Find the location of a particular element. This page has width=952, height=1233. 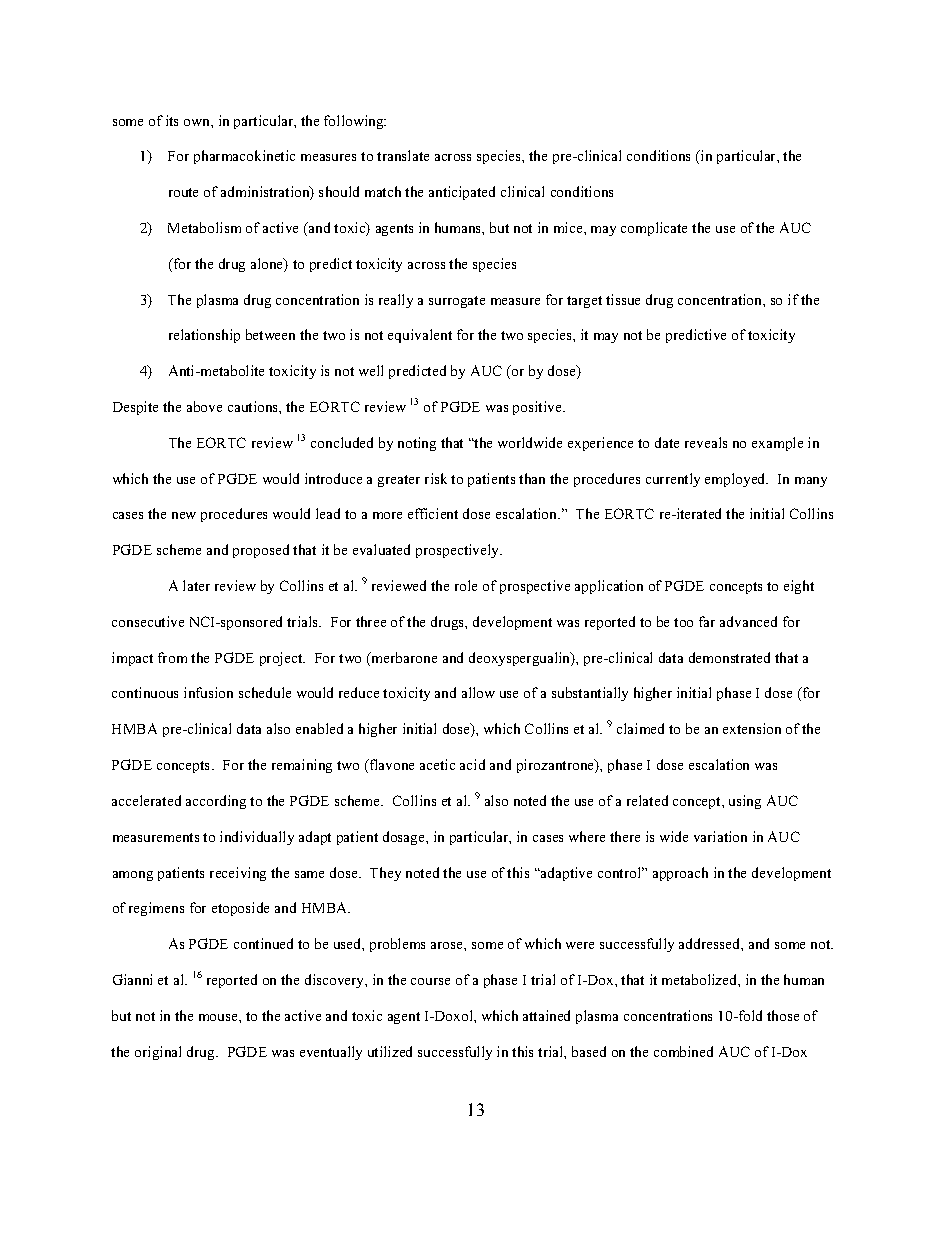

complicate is located at coordinates (654, 229).
